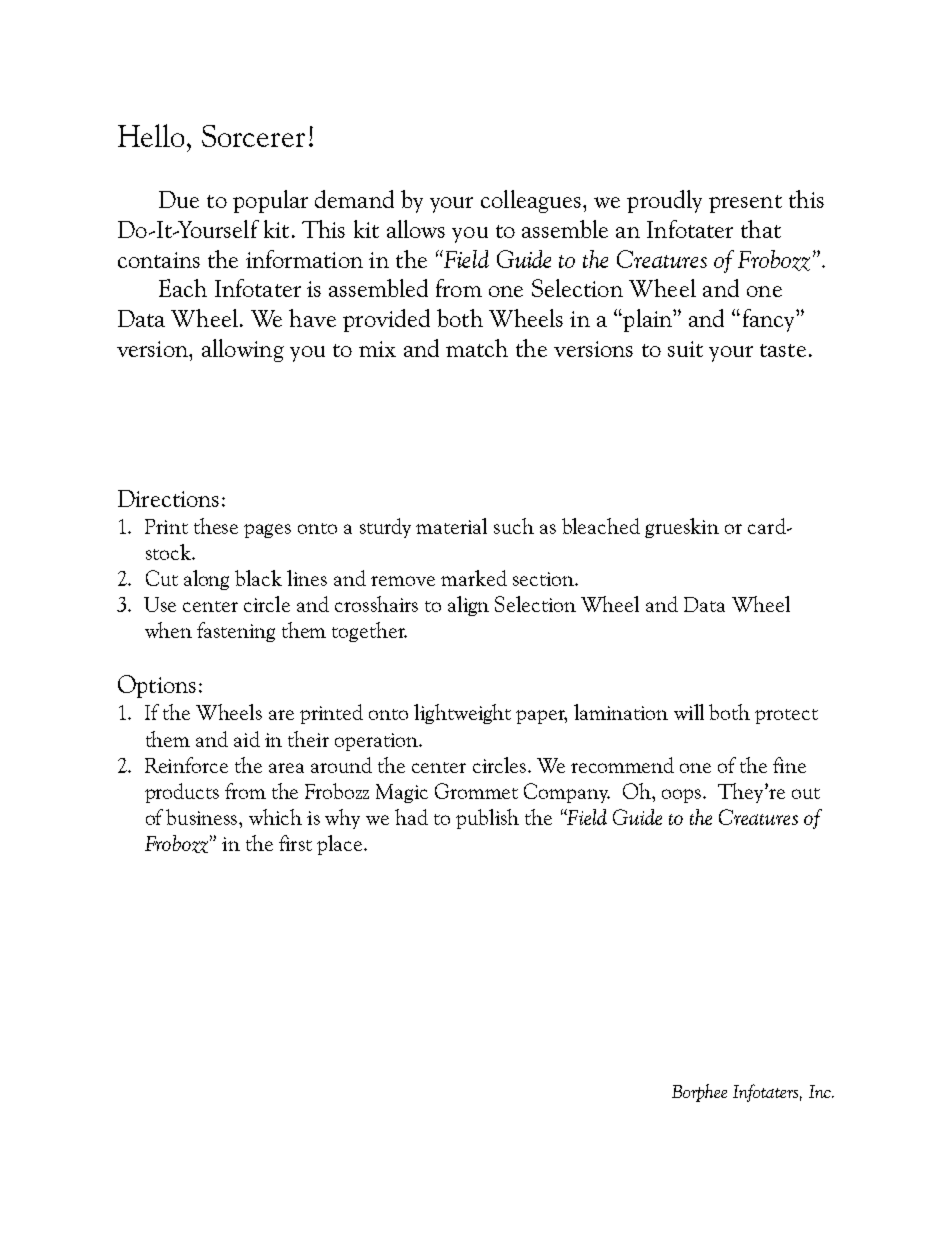 This screenshot has height=1233, width=952. I want to click on Sorcerer, so click(253, 136).
